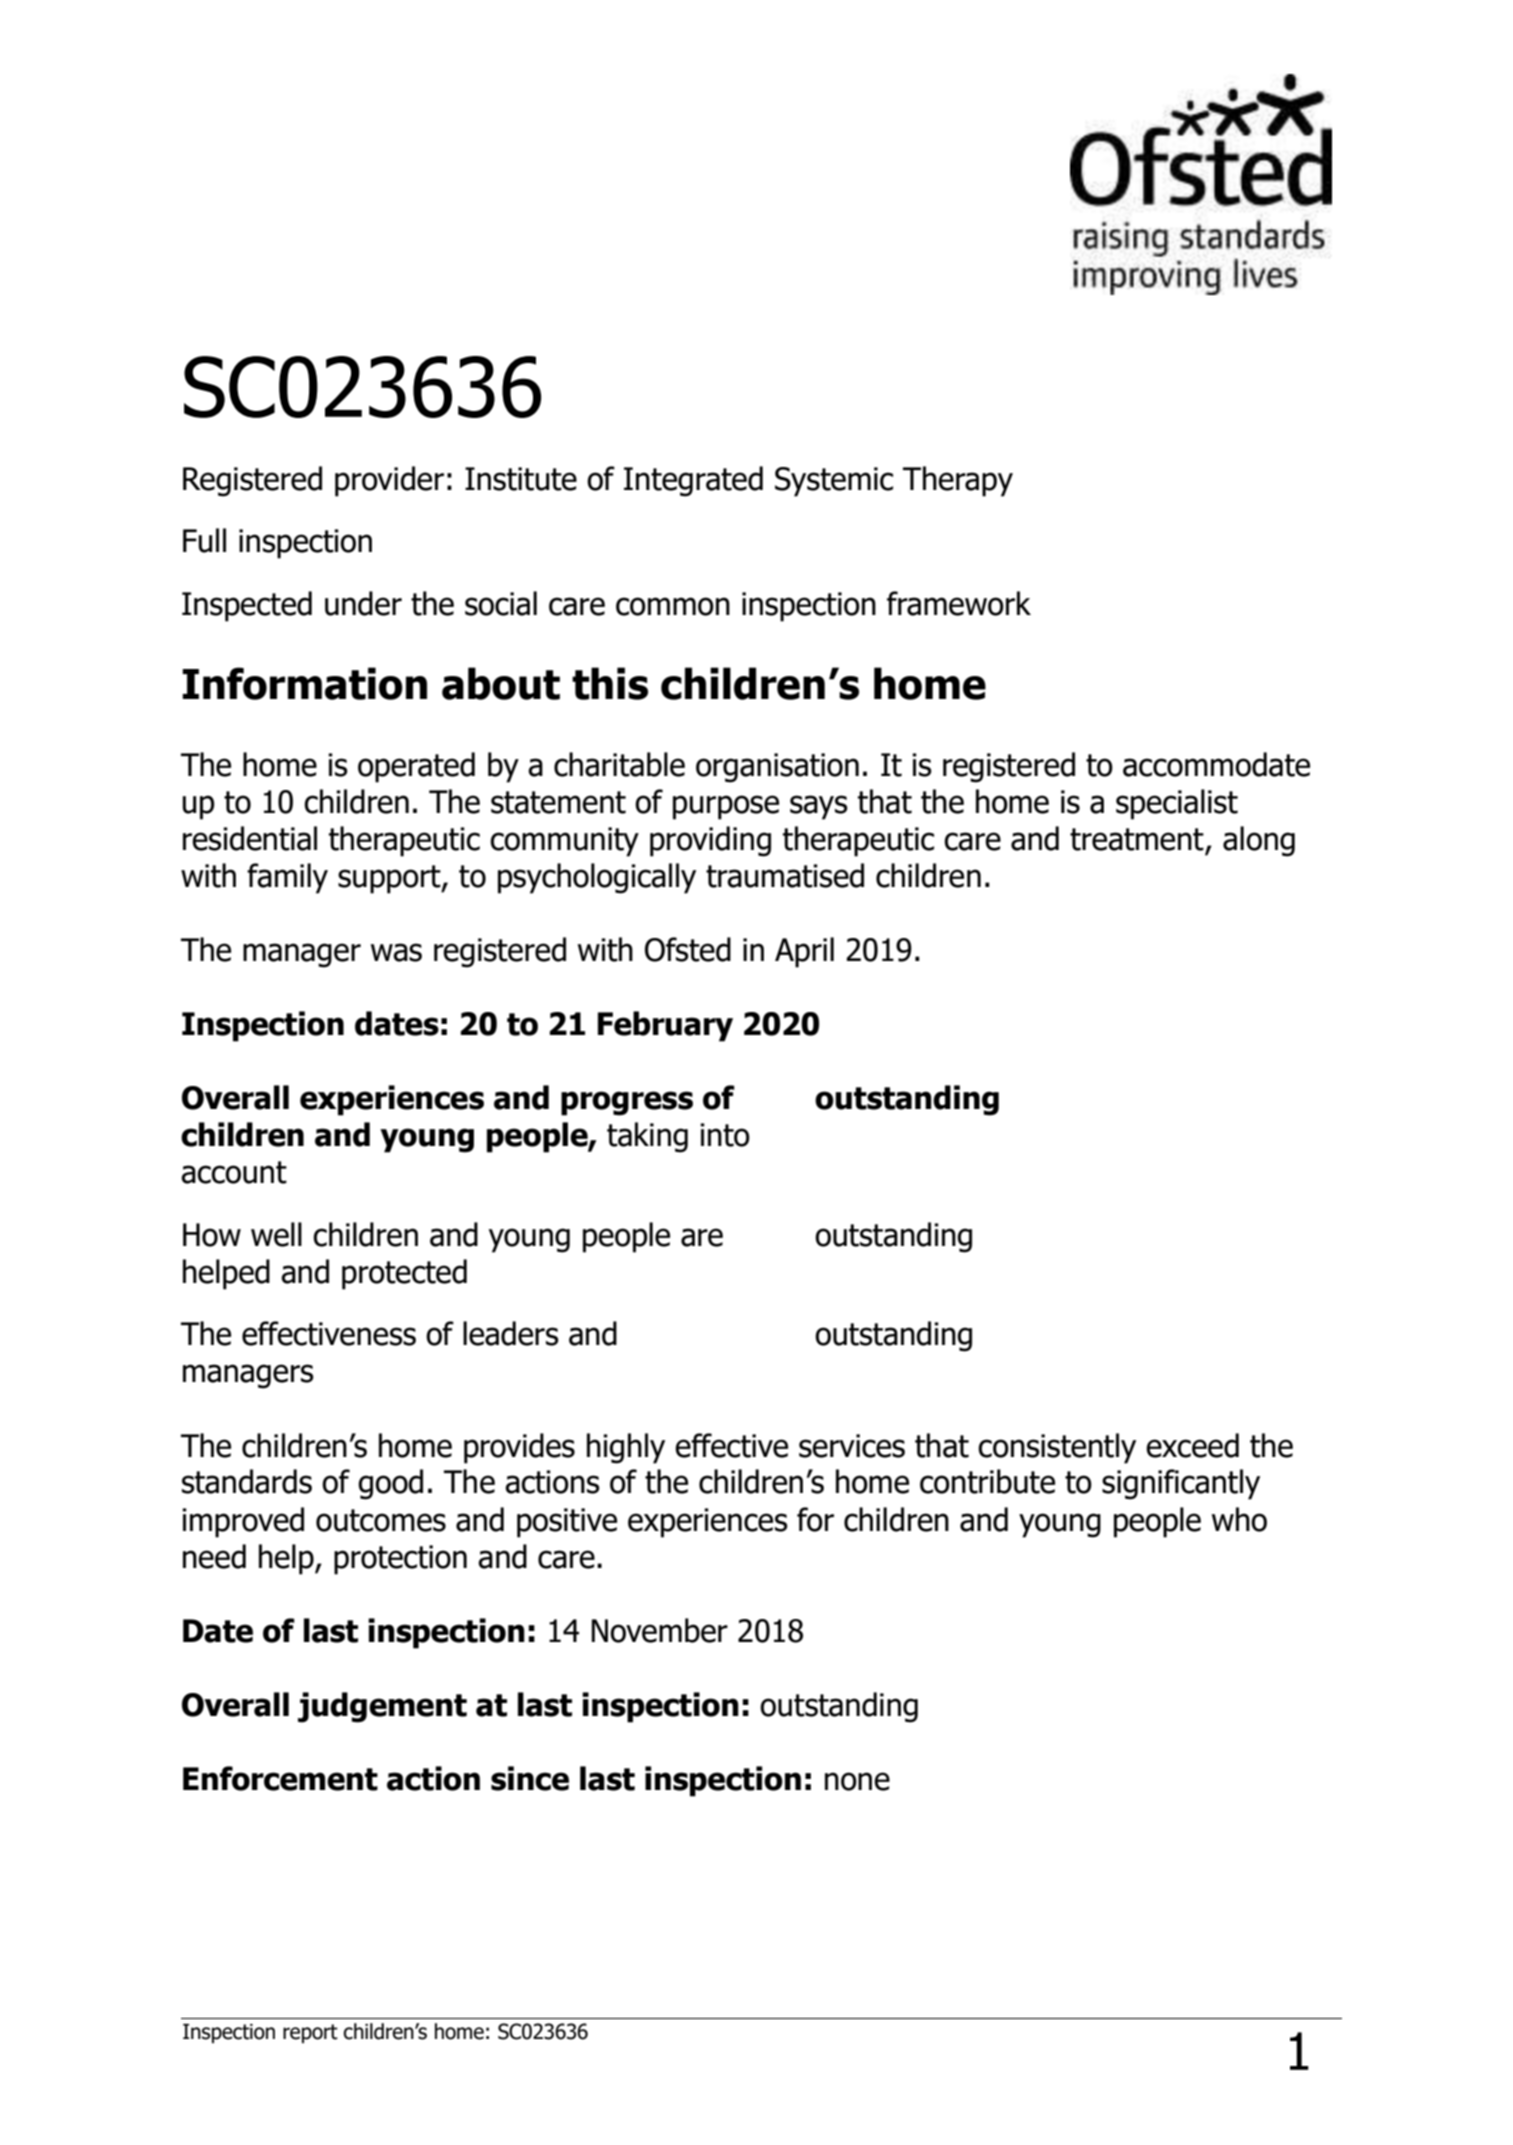 The height and width of the document is (2145, 1513). Describe the element at coordinates (659, 1630) in the document. I see `November` at that location.
